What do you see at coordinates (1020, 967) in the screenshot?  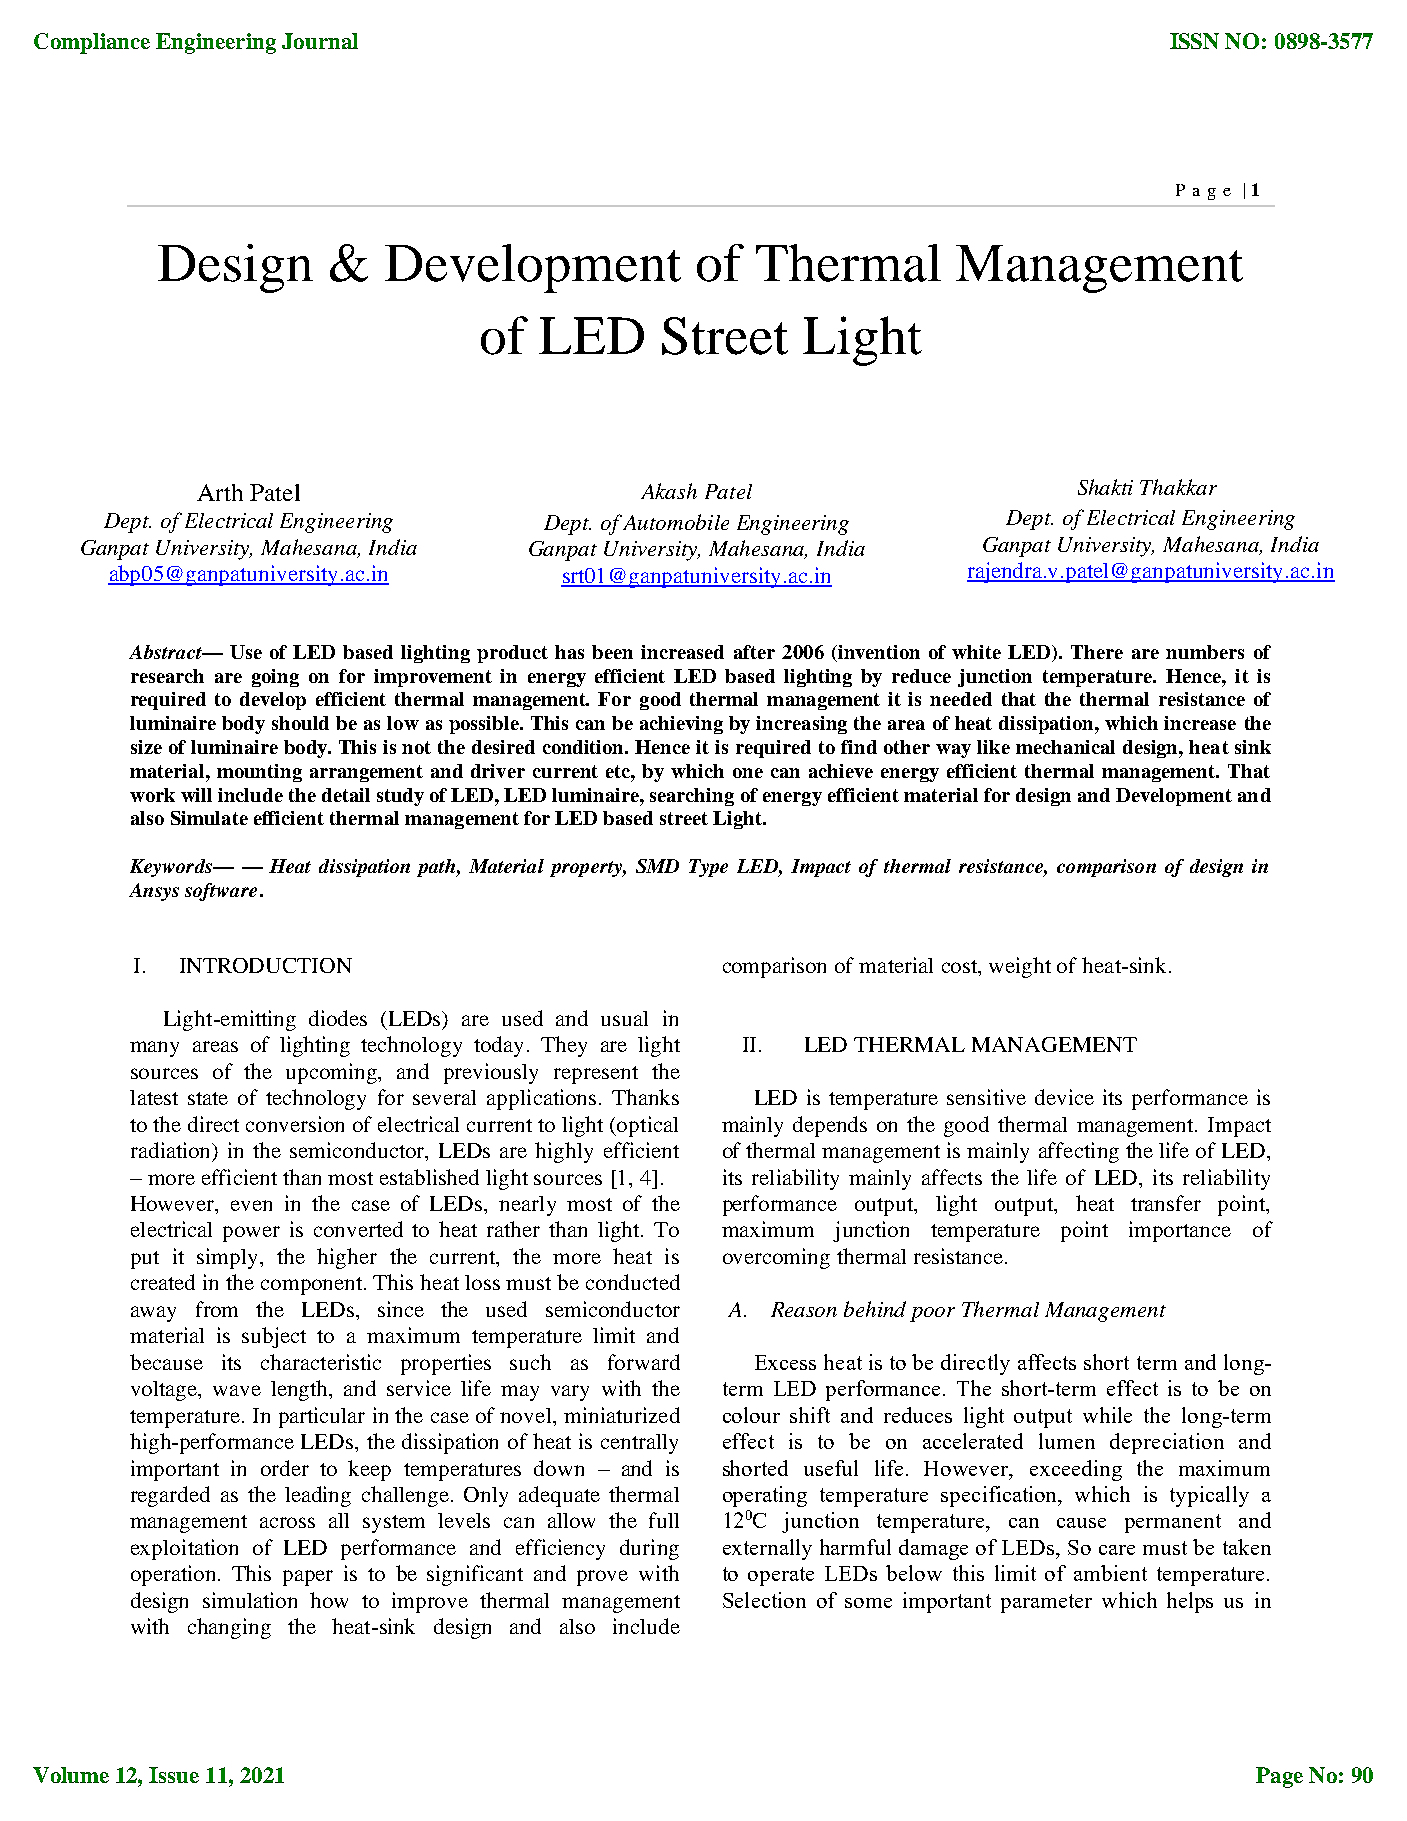 I see `weight` at bounding box center [1020, 967].
